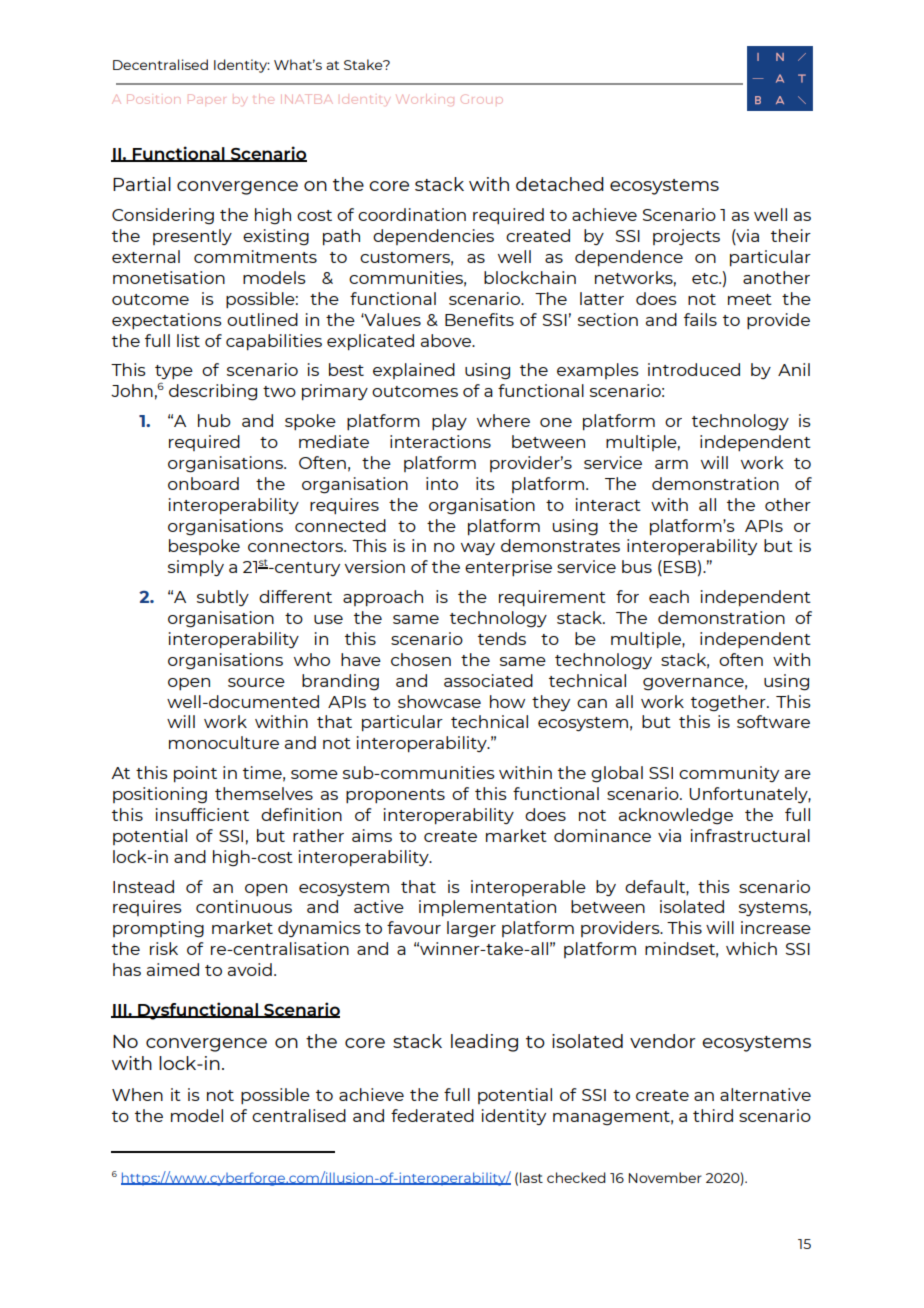 Image resolution: width=924 pixels, height=1308 pixels. I want to click on describing, so click(213, 392).
